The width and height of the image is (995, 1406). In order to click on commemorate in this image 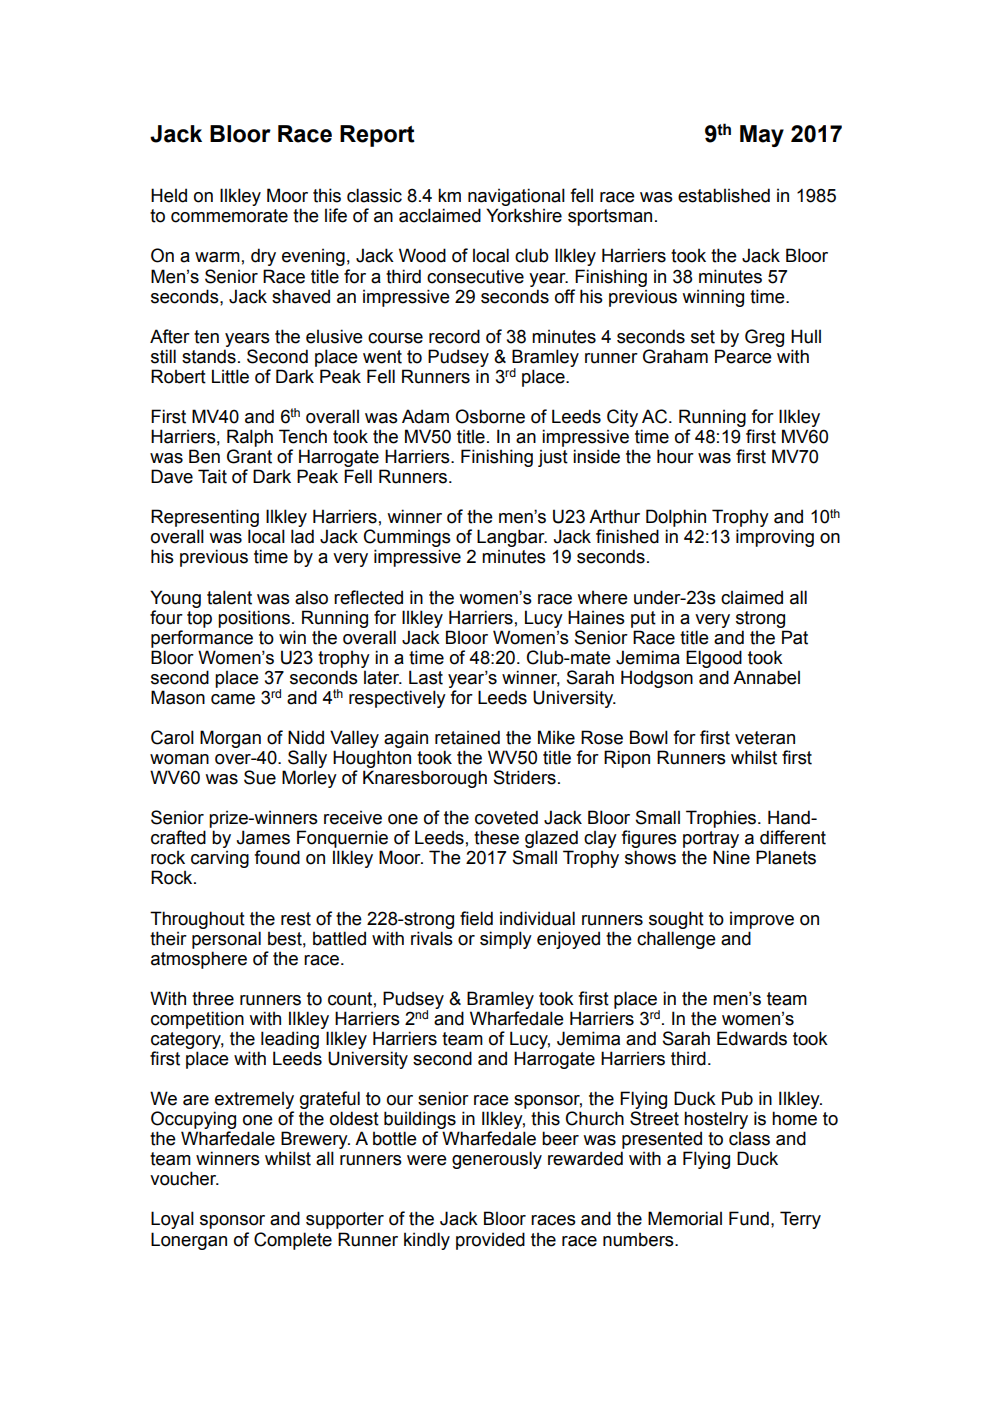, I will do `click(229, 216)`.
